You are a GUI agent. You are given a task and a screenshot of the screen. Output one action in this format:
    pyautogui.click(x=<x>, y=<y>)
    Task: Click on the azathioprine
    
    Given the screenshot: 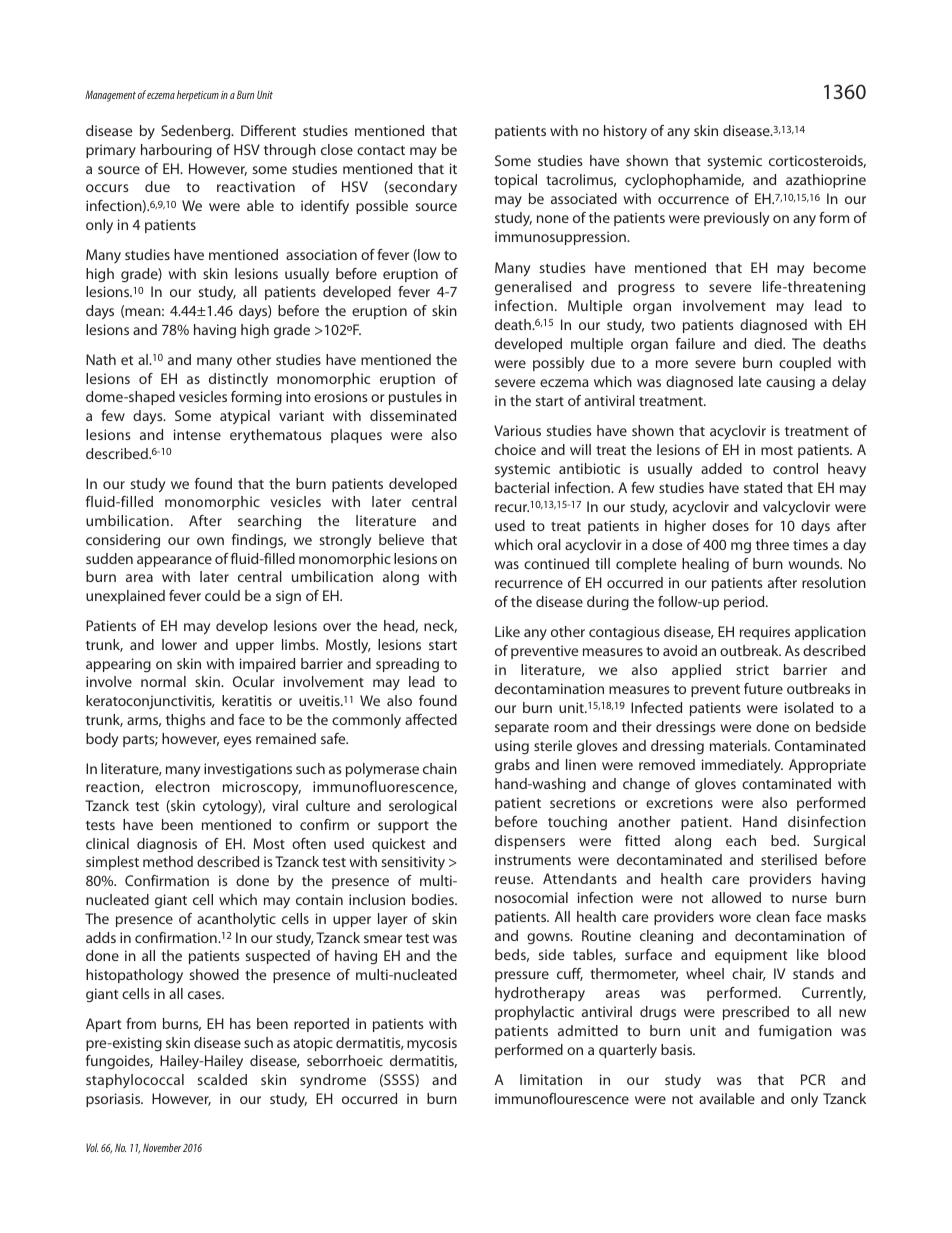 What is the action you would take?
    pyautogui.click(x=826, y=181)
